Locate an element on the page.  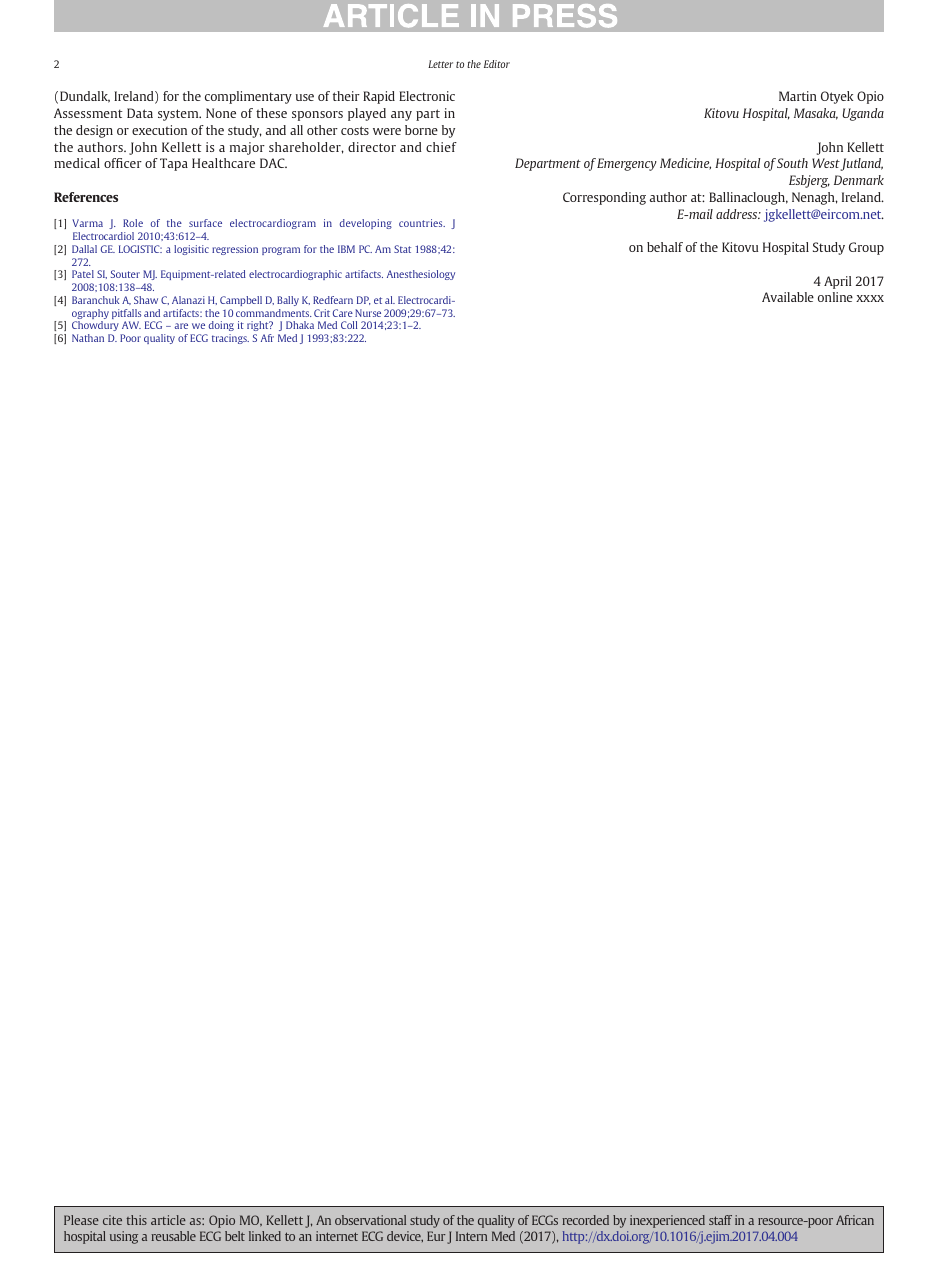
Coll is located at coordinates (349, 325).
